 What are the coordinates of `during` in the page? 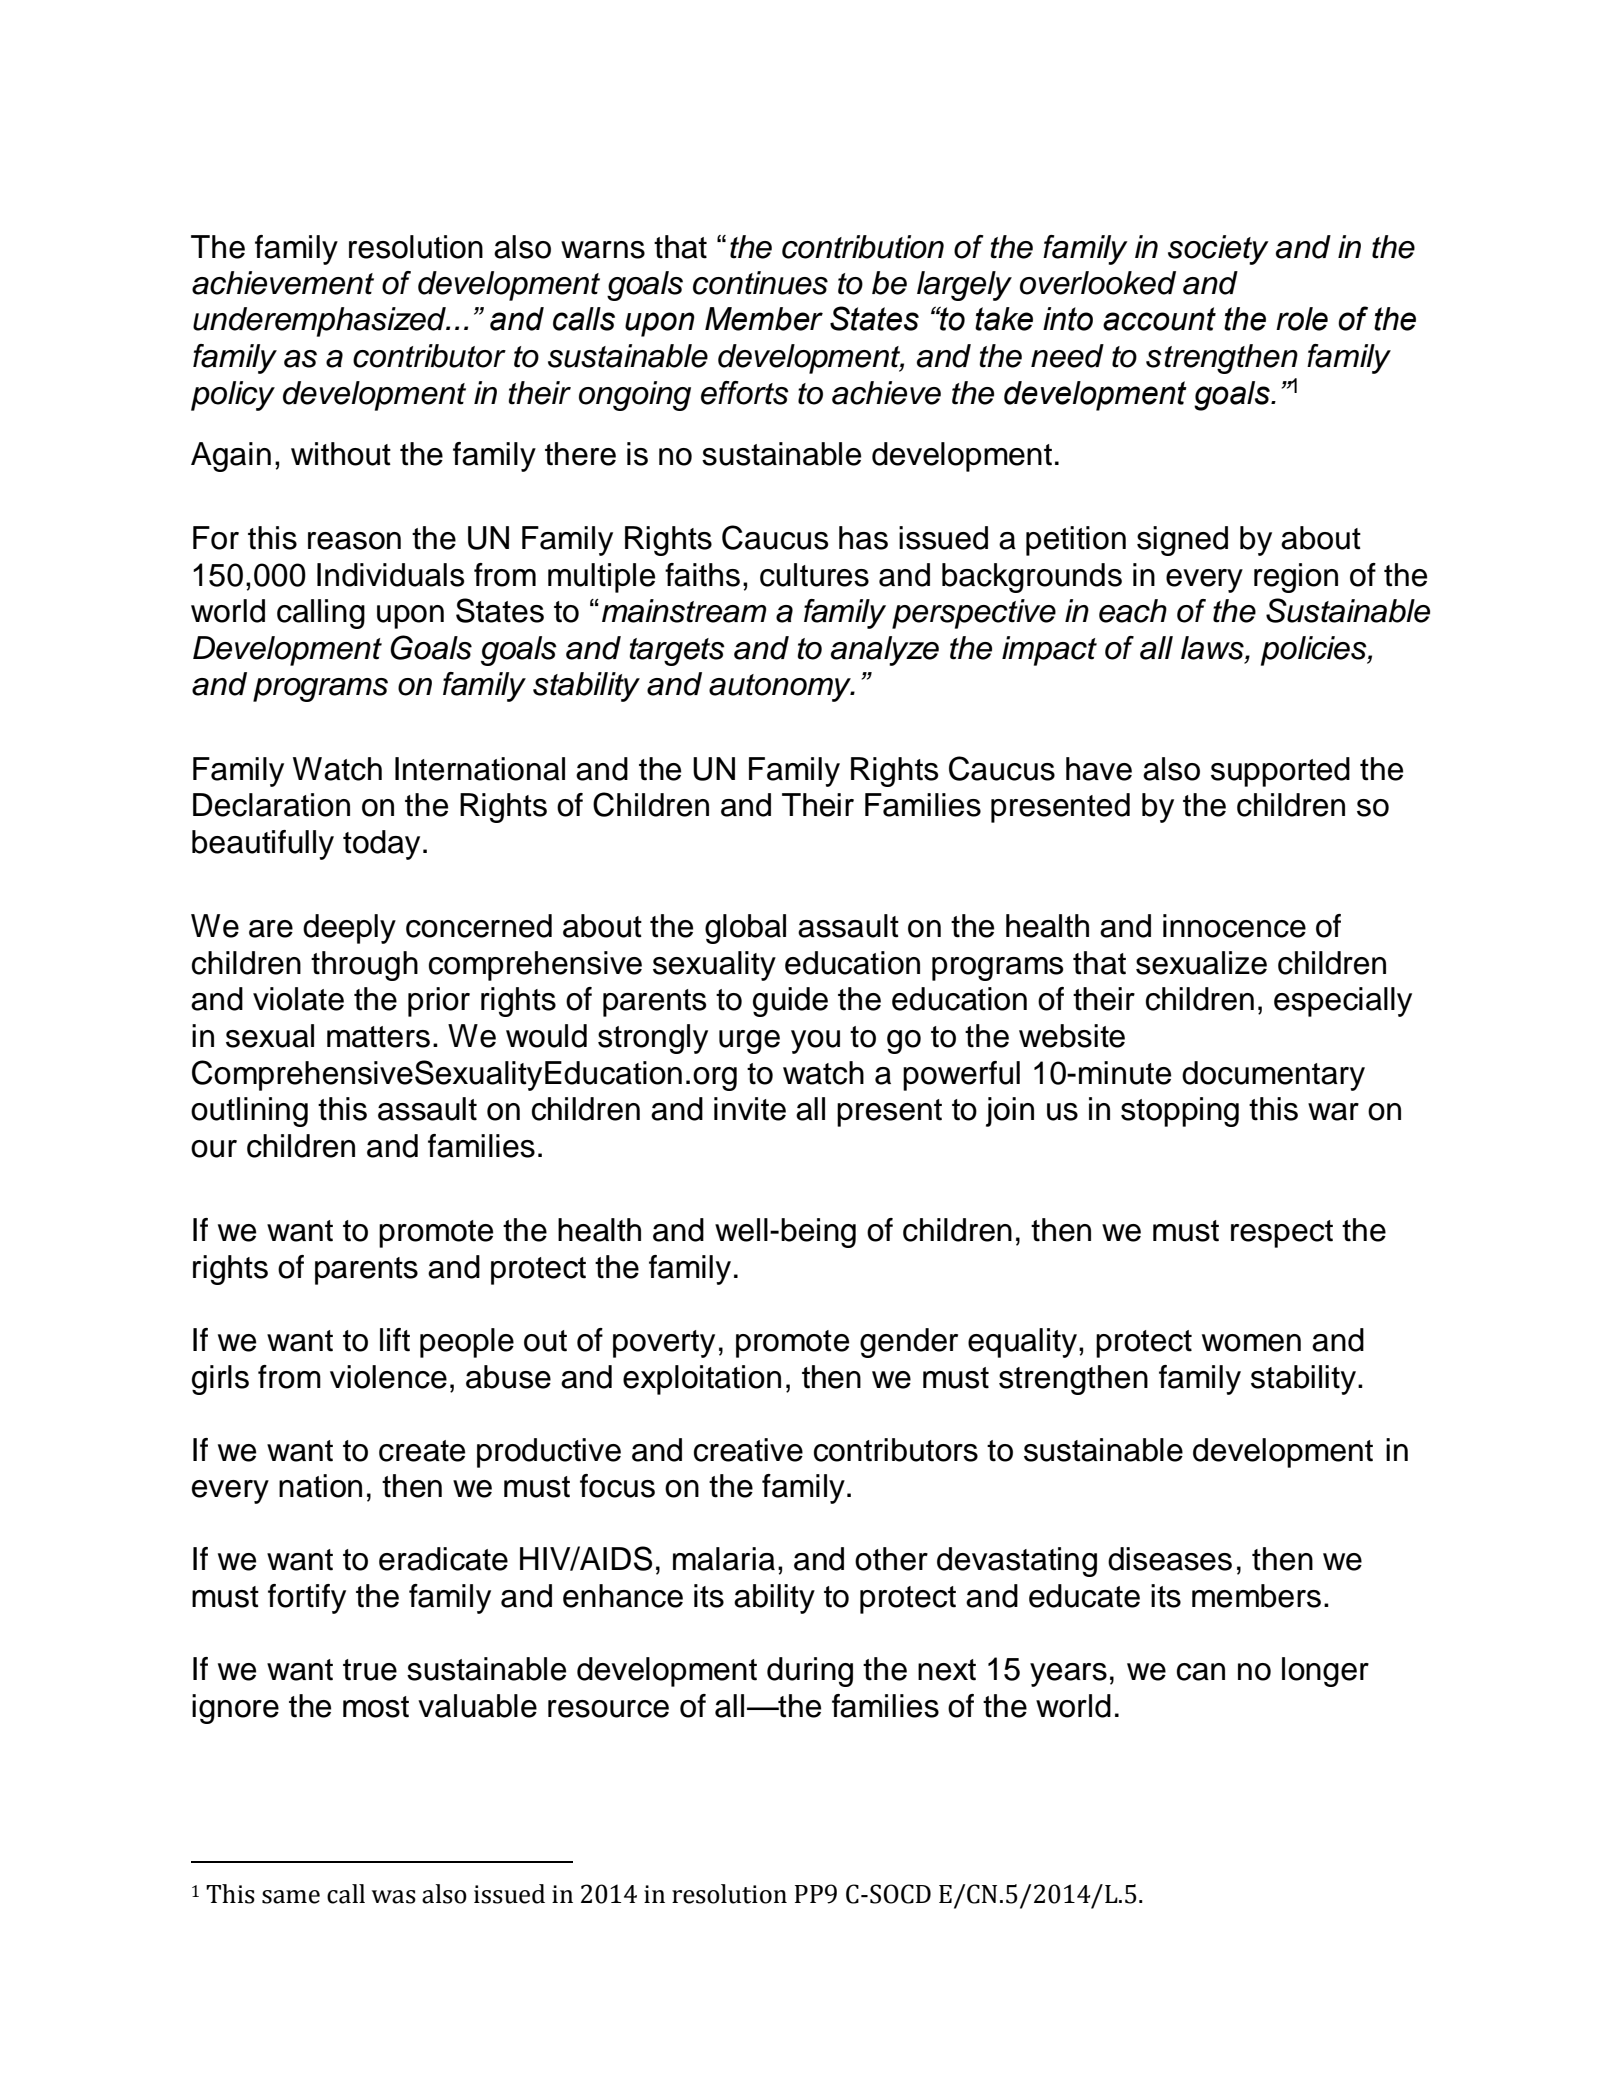 It's located at (810, 1672).
